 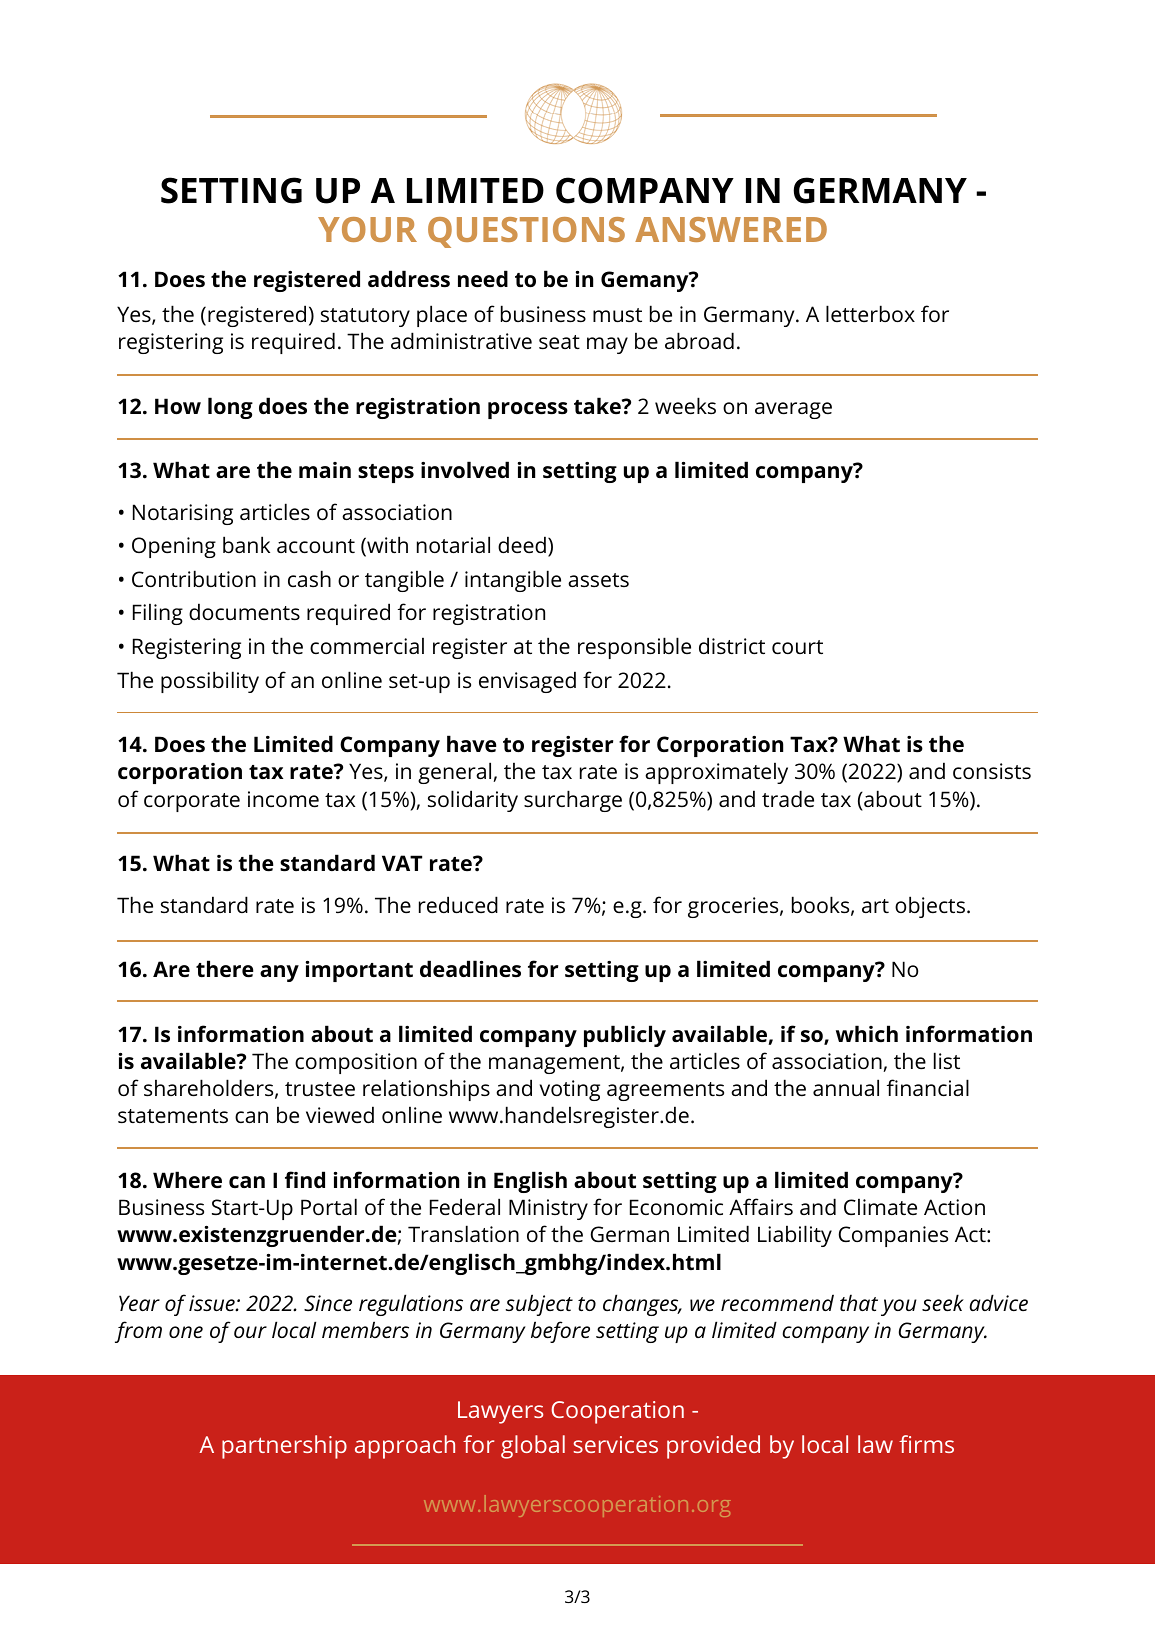 I want to click on partnership, so click(x=284, y=1447).
